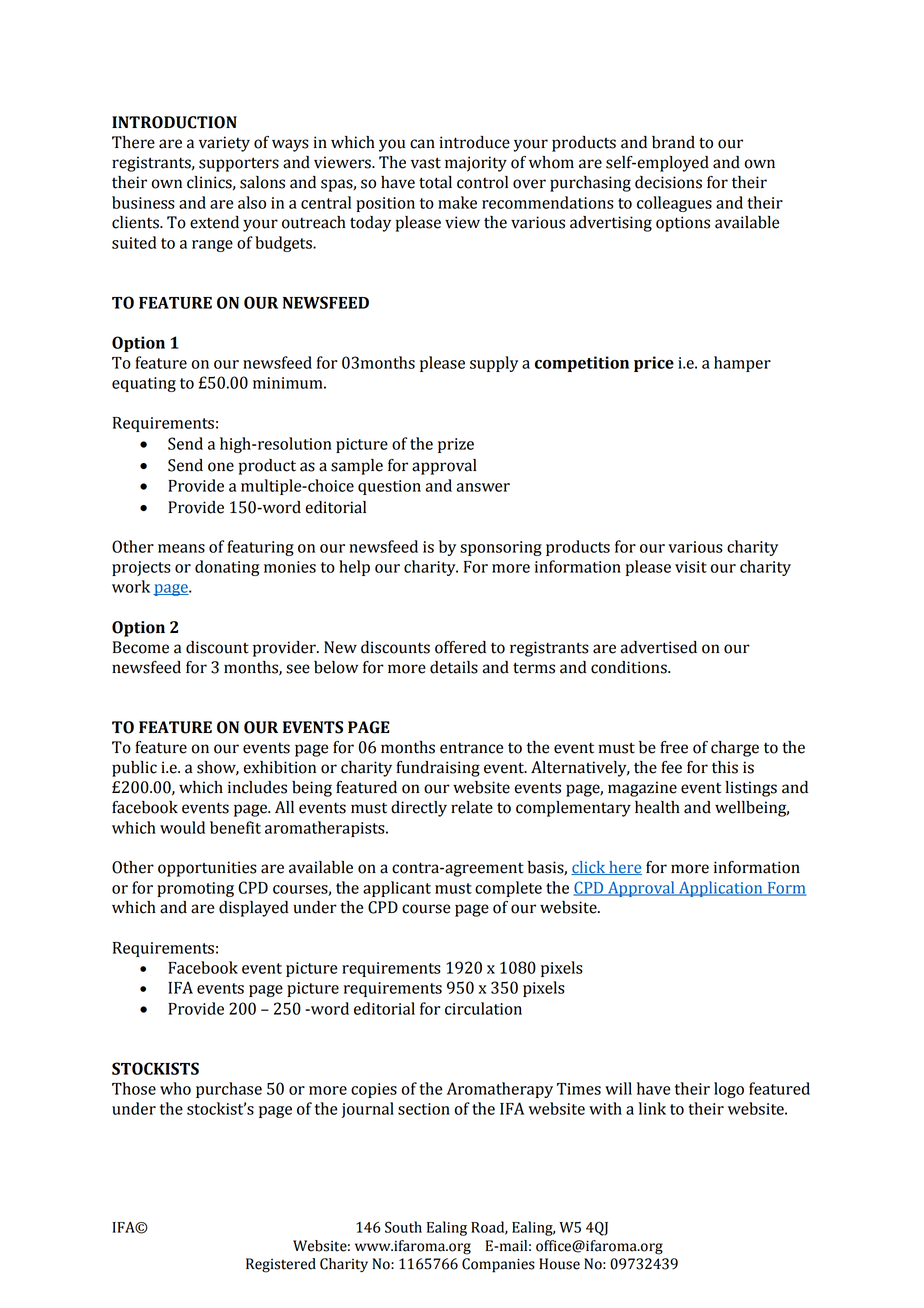 The height and width of the document is (1308, 924). Describe the element at coordinates (483, 1008) in the document. I see `circulation` at that location.
